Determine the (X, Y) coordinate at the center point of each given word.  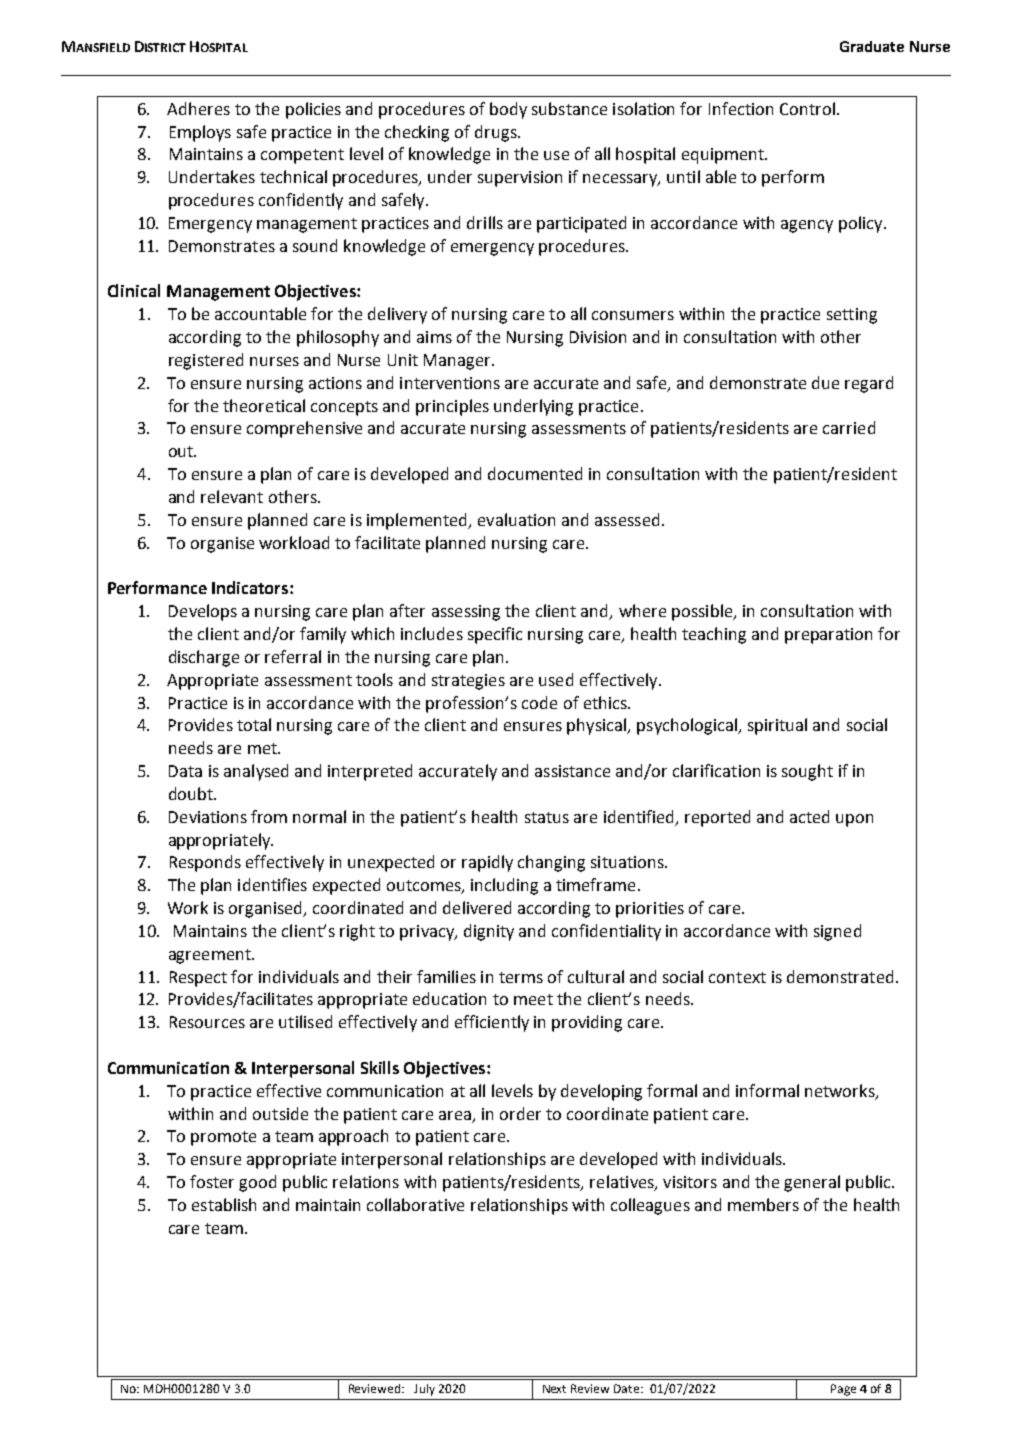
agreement (211, 956)
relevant (232, 496)
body (508, 110)
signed (837, 932)
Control (807, 108)
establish (224, 1204)
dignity (489, 932)
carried (849, 427)
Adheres (198, 108)
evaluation (516, 519)
